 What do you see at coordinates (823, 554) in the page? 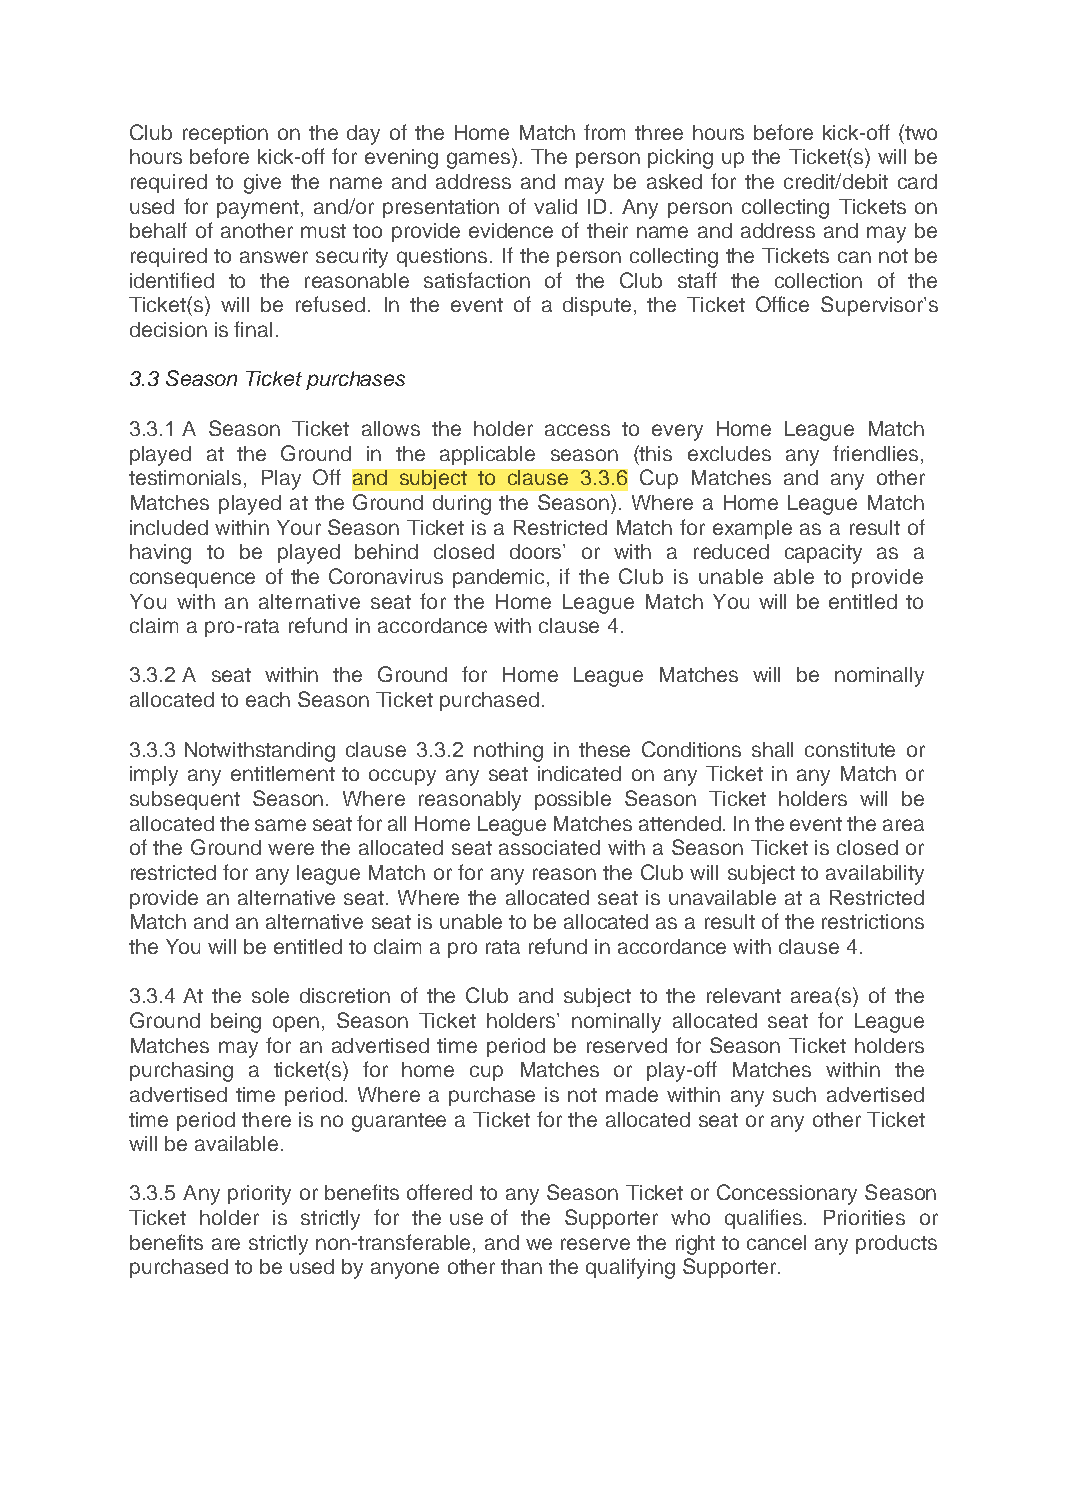
I see `capacity` at bounding box center [823, 554].
